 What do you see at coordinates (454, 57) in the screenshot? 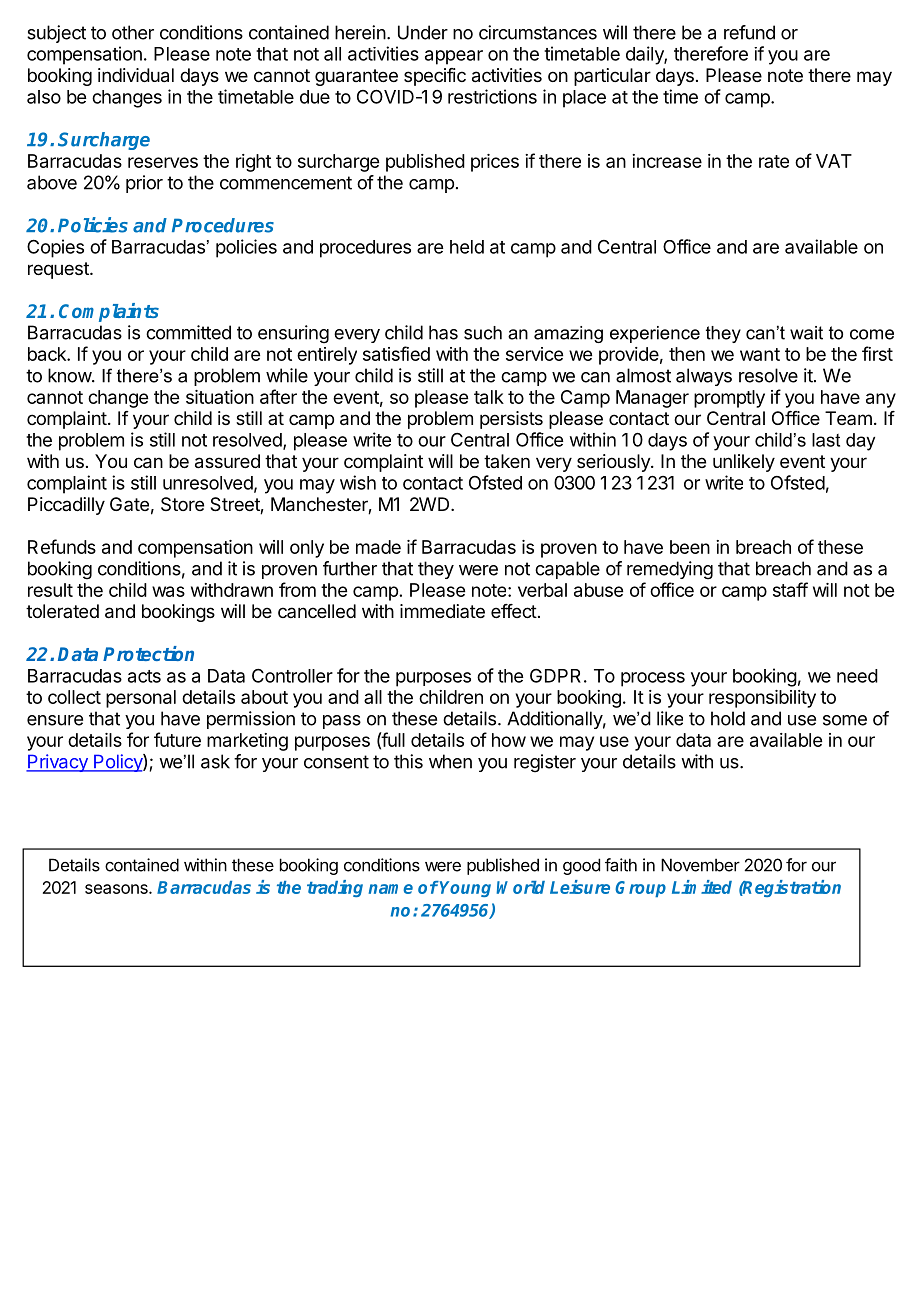
I see `appear` at bounding box center [454, 57].
